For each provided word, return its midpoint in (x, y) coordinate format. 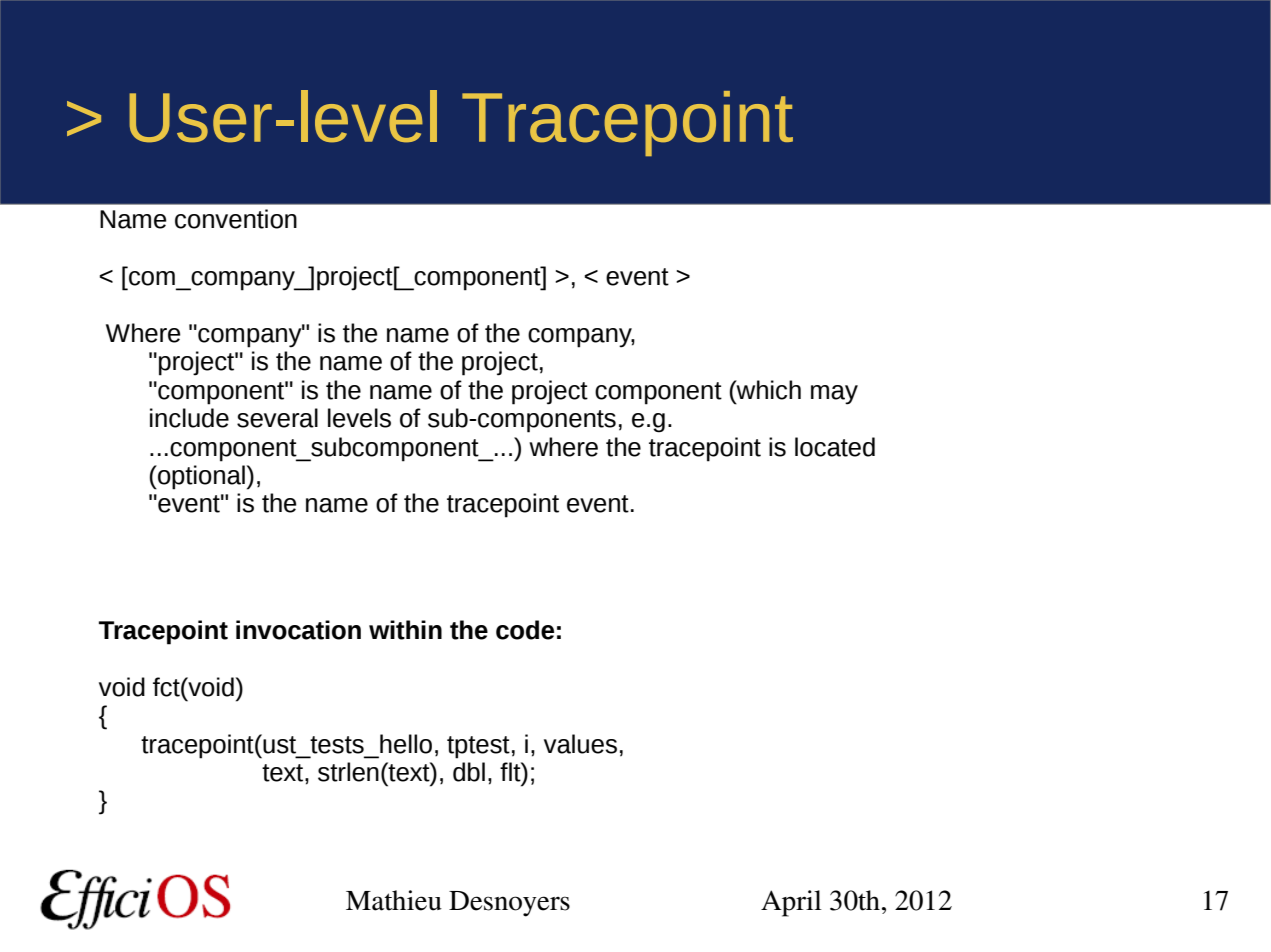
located (835, 447)
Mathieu (394, 900)
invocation (298, 630)
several (277, 418)
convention (236, 219)
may (834, 395)
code (525, 630)
